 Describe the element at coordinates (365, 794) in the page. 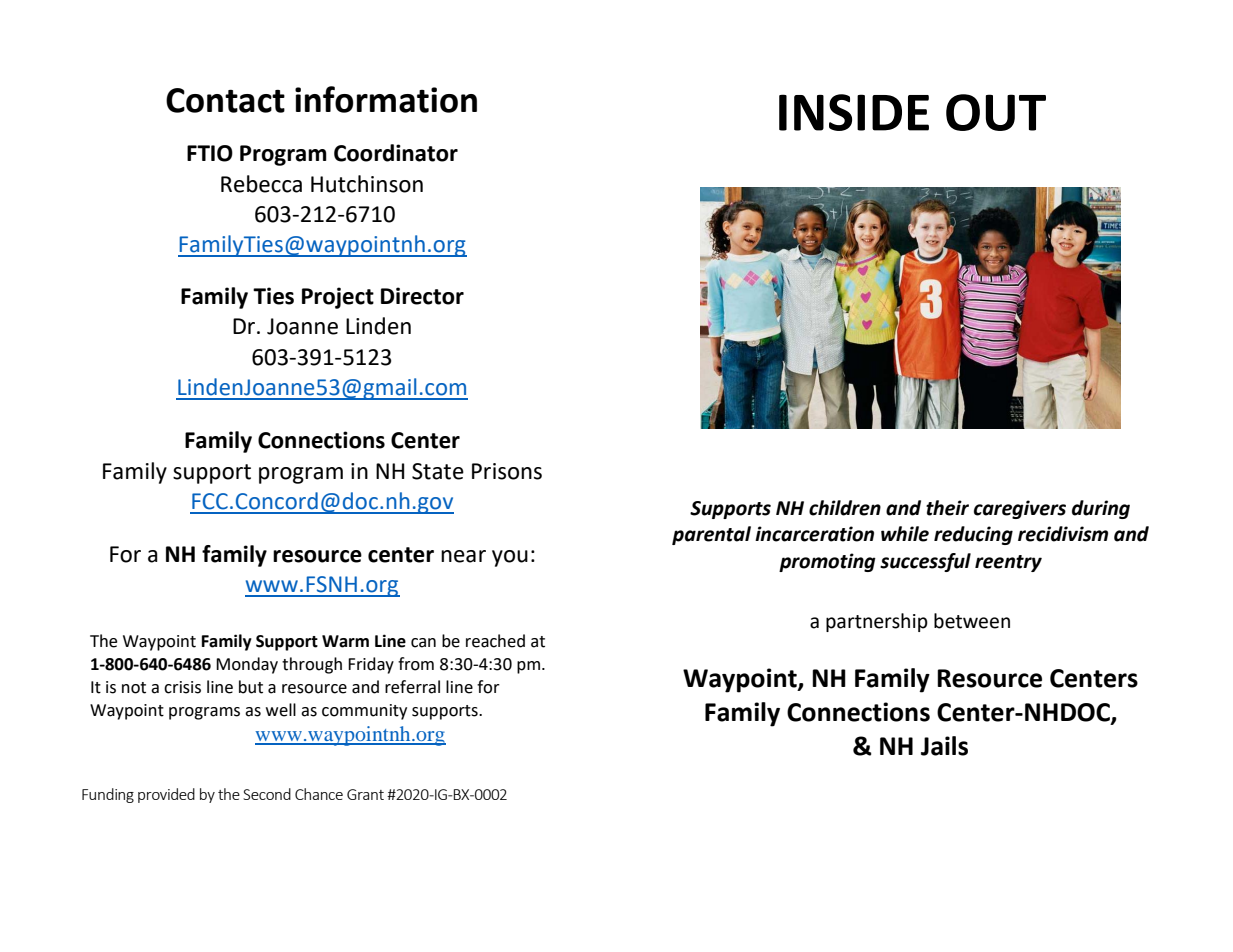

I see `Grant` at that location.
